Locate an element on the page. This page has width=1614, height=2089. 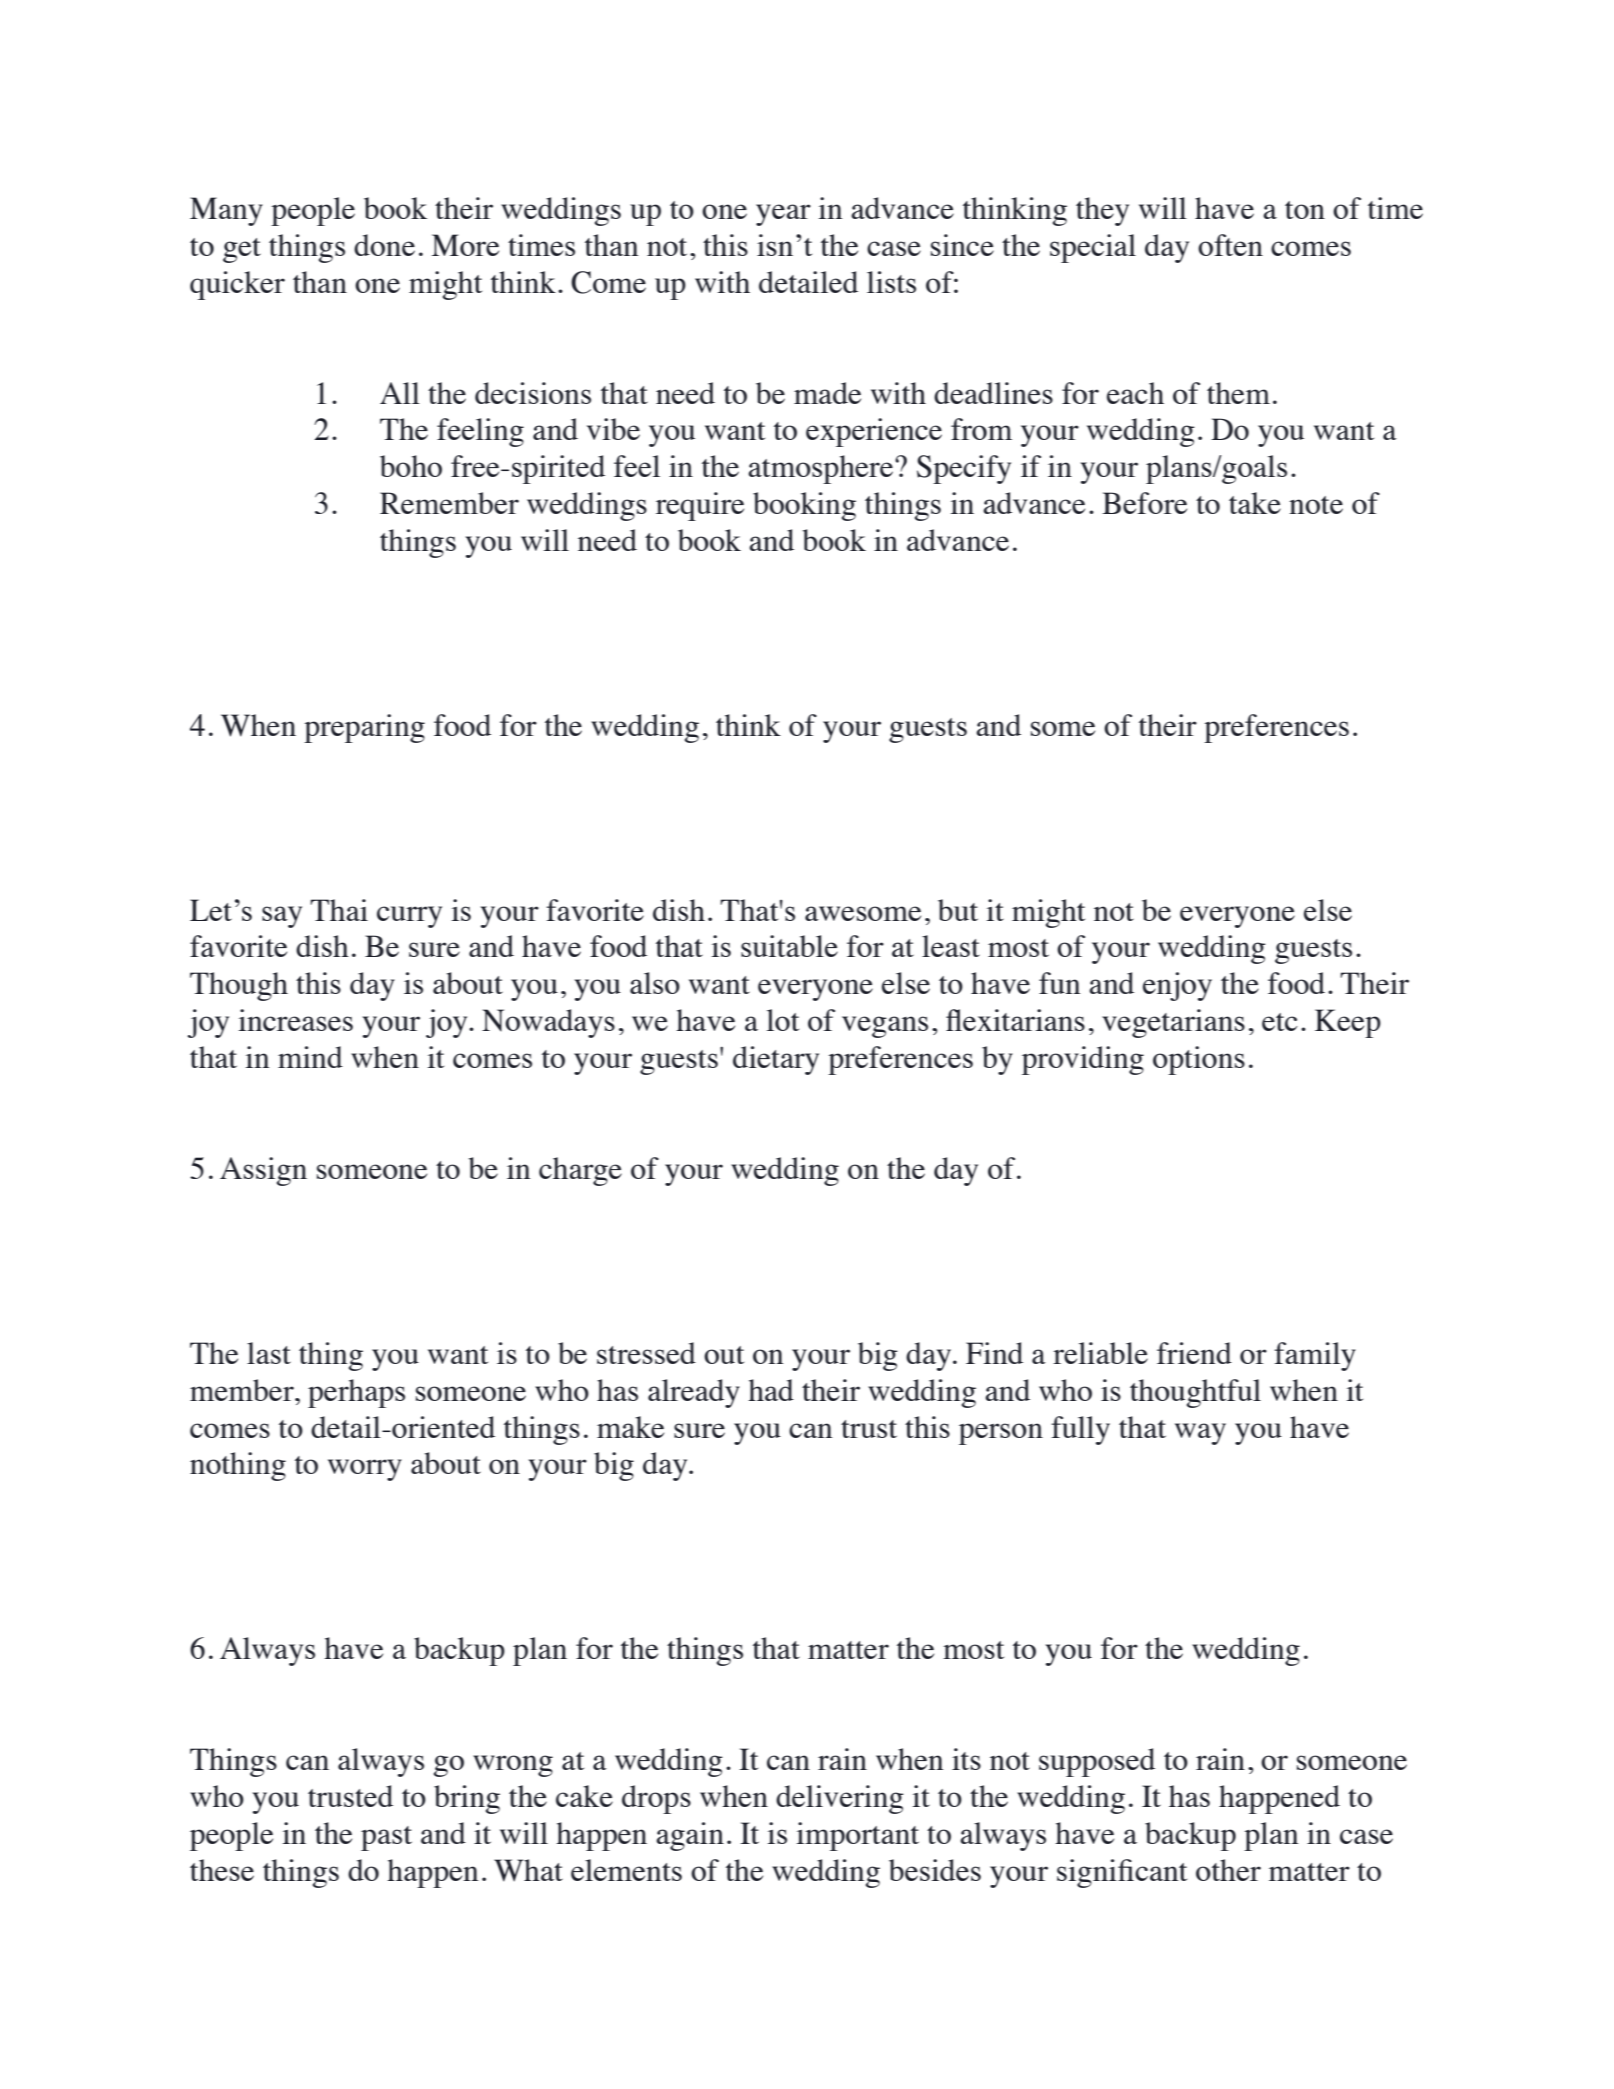
enjoy is located at coordinates (1177, 986).
